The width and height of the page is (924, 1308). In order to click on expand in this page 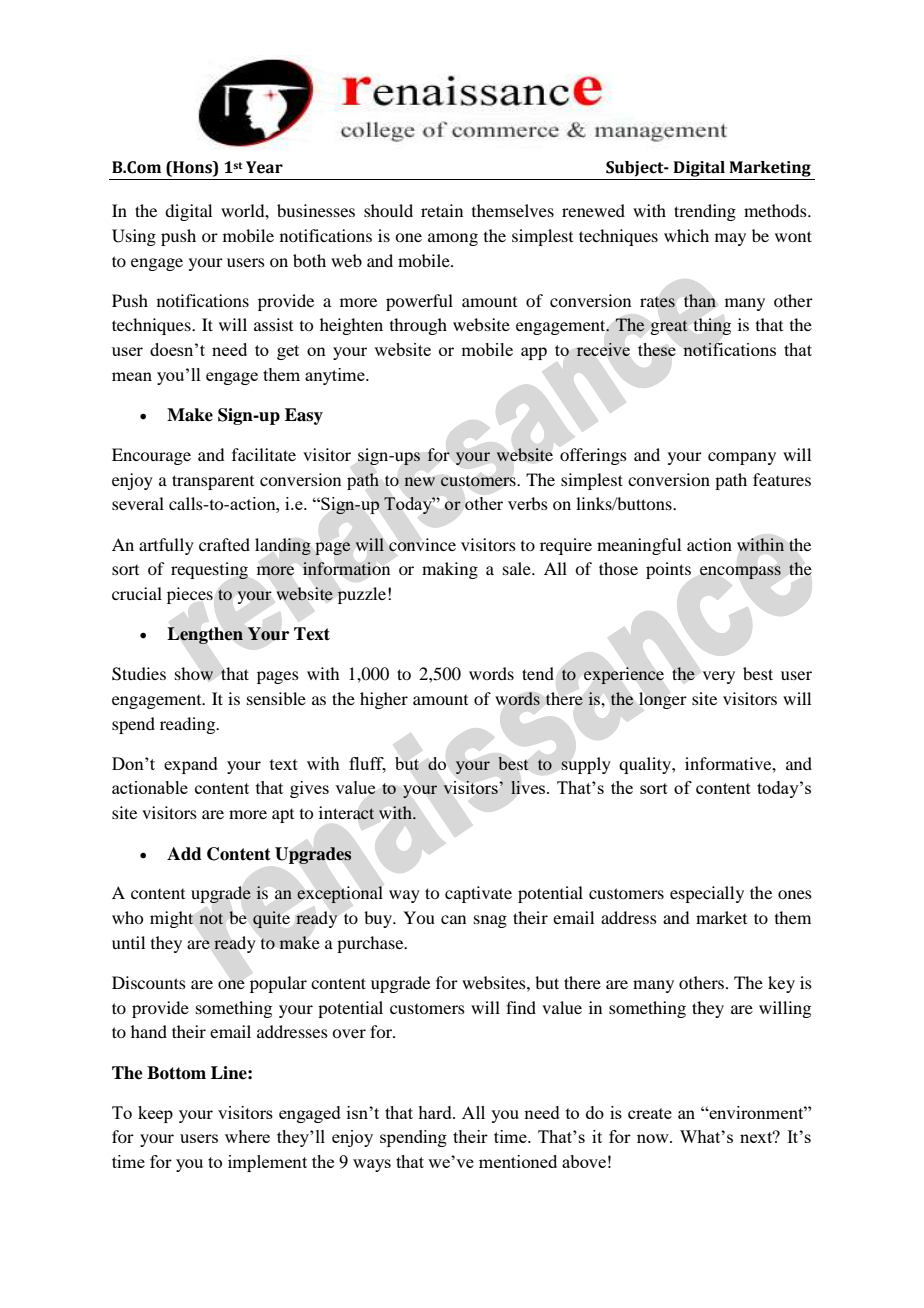, I will do `click(191, 765)`.
